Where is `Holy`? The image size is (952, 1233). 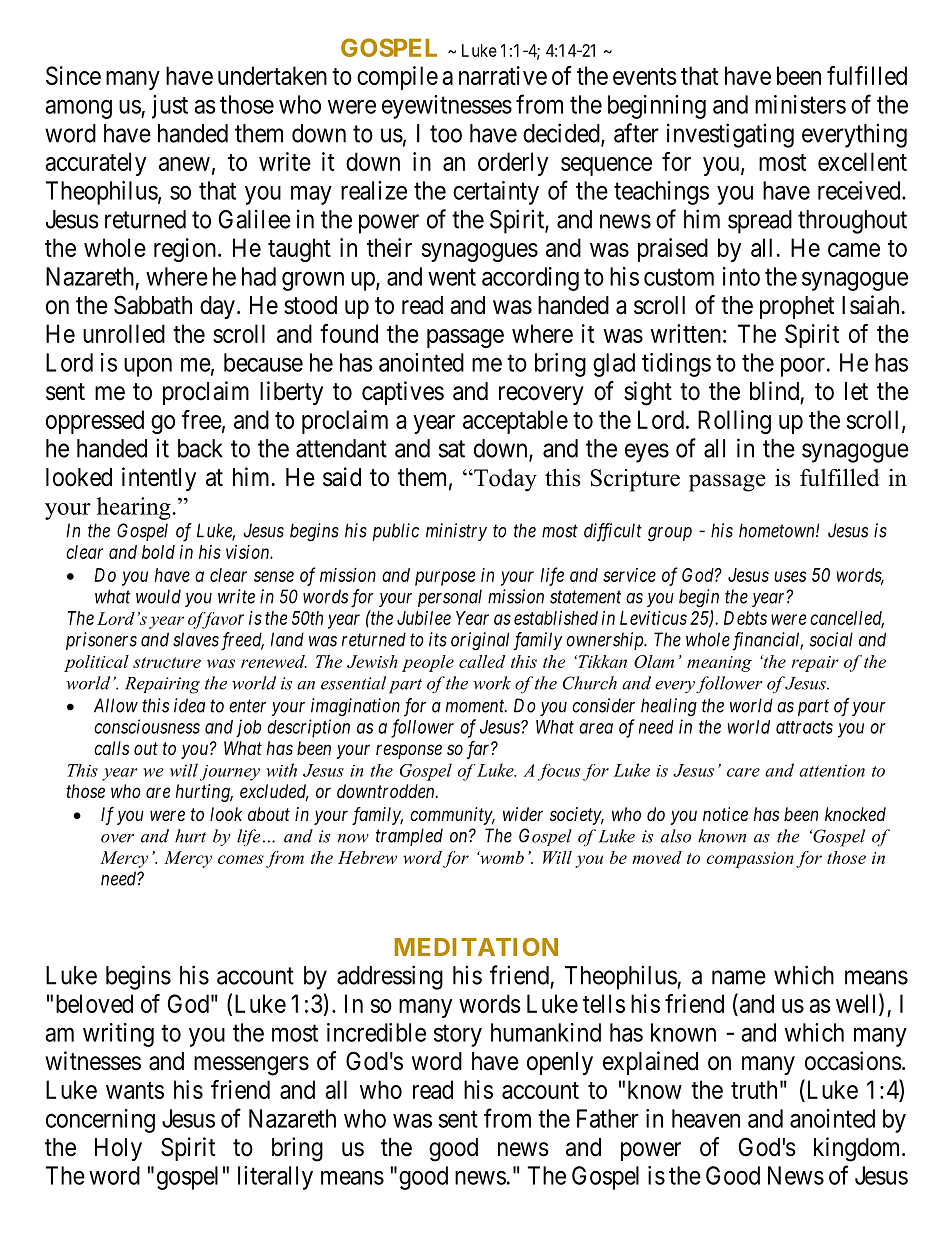 Holy is located at coordinates (118, 1149).
